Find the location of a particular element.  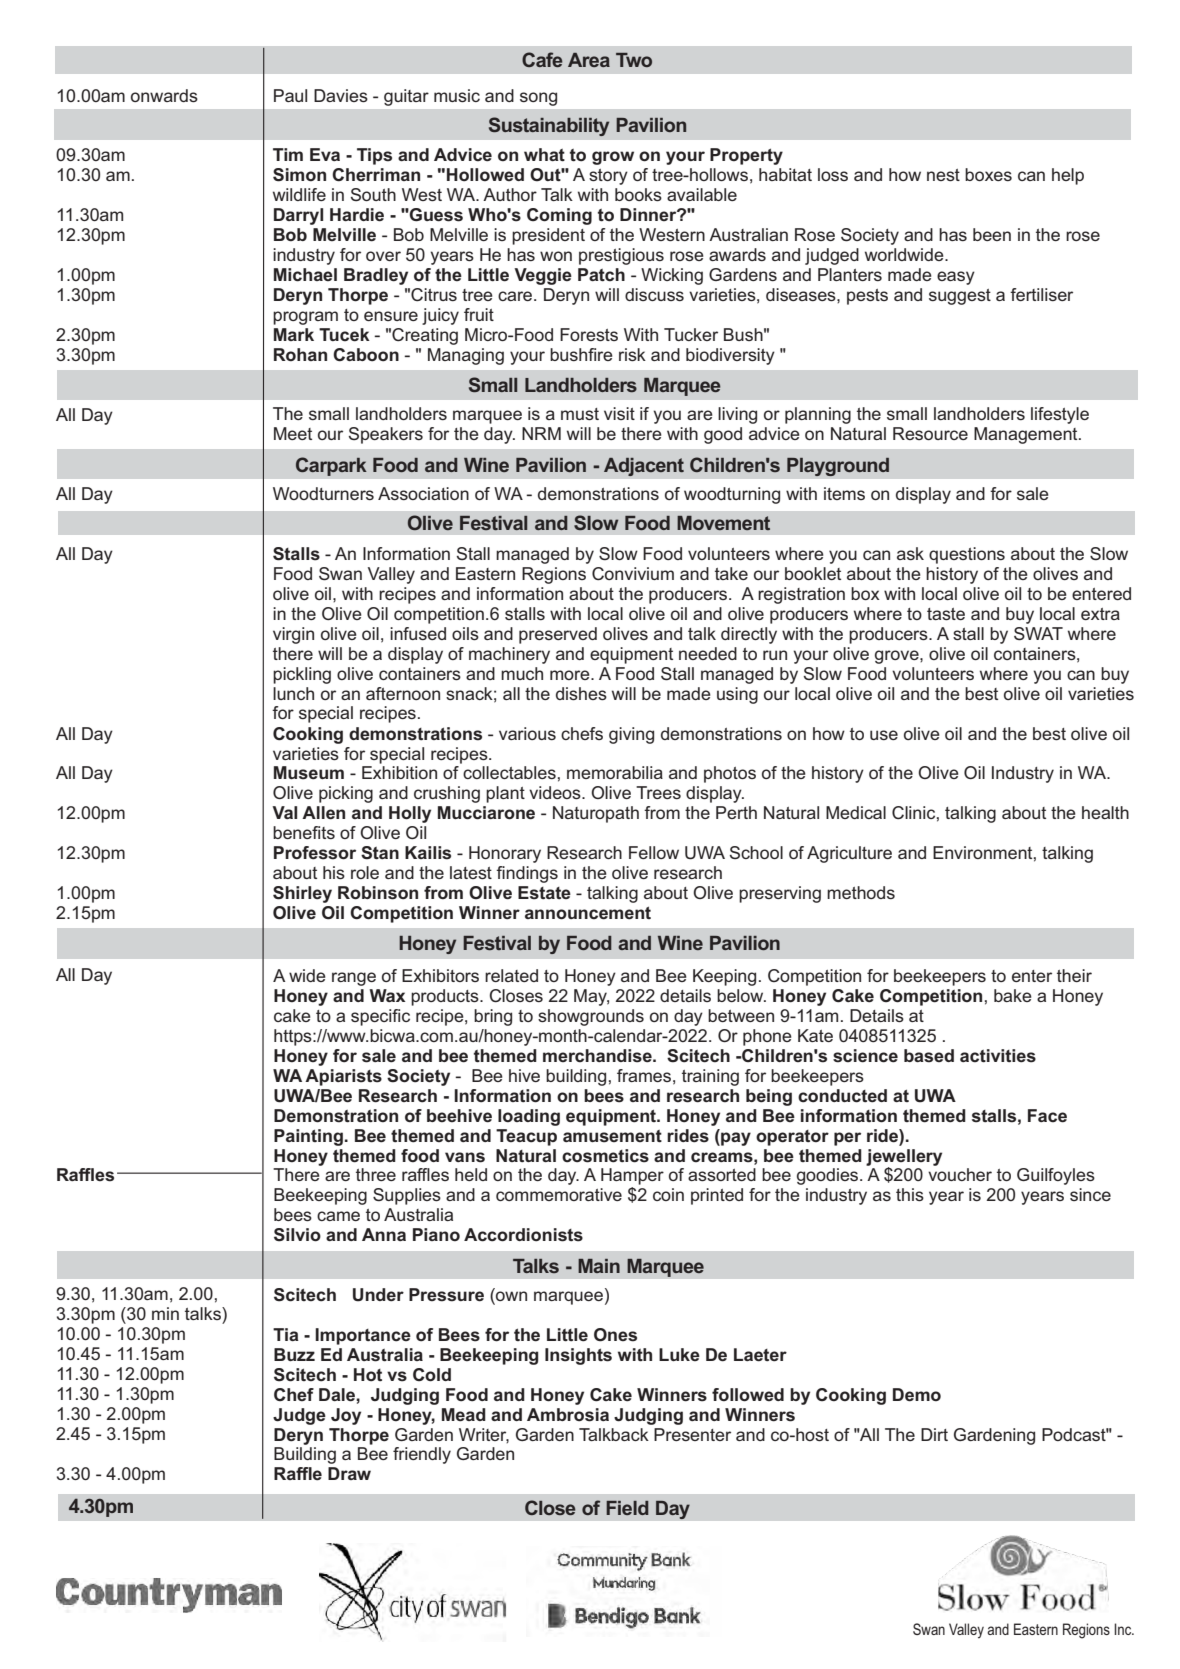

boxes is located at coordinates (988, 174).
